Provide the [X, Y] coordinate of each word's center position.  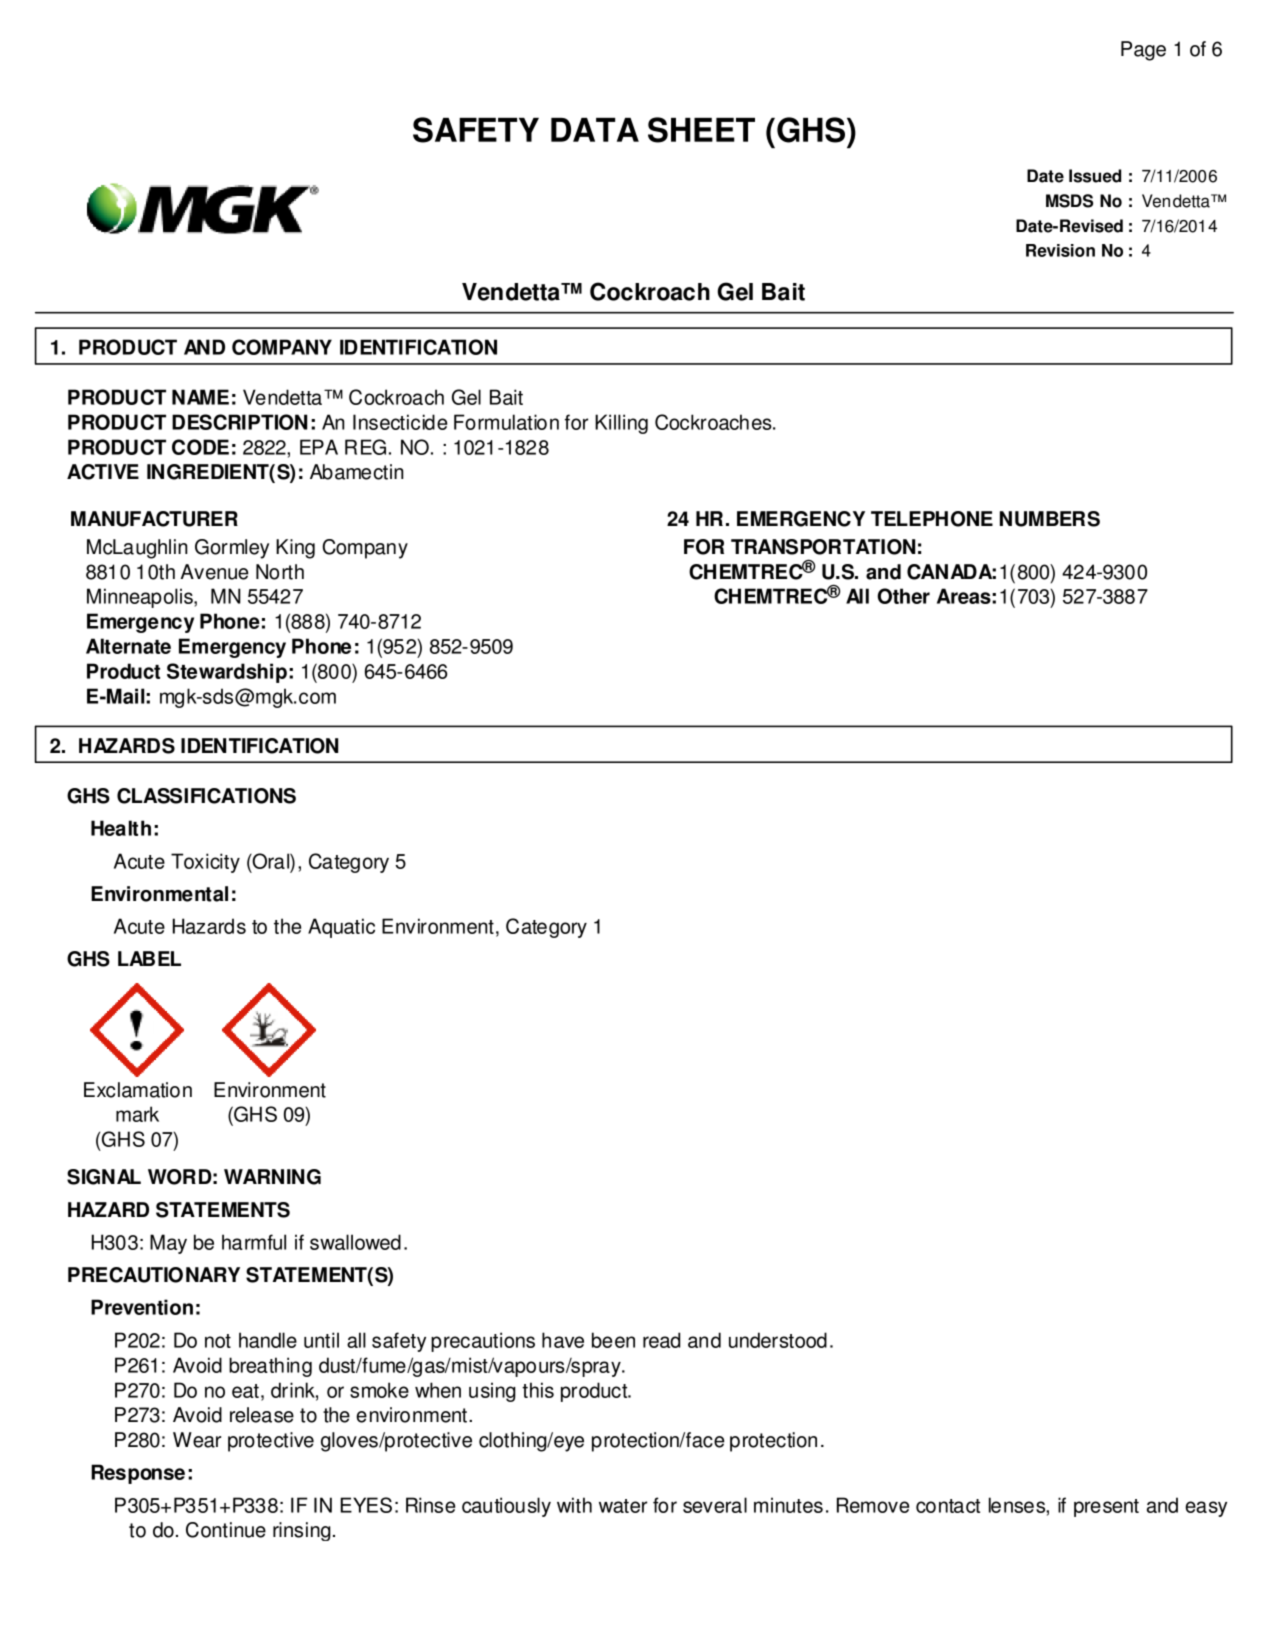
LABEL [149, 958]
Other [903, 596]
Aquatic [341, 928]
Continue [226, 1530]
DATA [595, 130]
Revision [1060, 250]
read [661, 1340]
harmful [254, 1242]
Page [1143, 51]
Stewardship [227, 673]
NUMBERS [1050, 519]
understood [778, 1340]
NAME [200, 397]
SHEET [701, 130]
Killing [621, 424]
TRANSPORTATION [823, 547]
